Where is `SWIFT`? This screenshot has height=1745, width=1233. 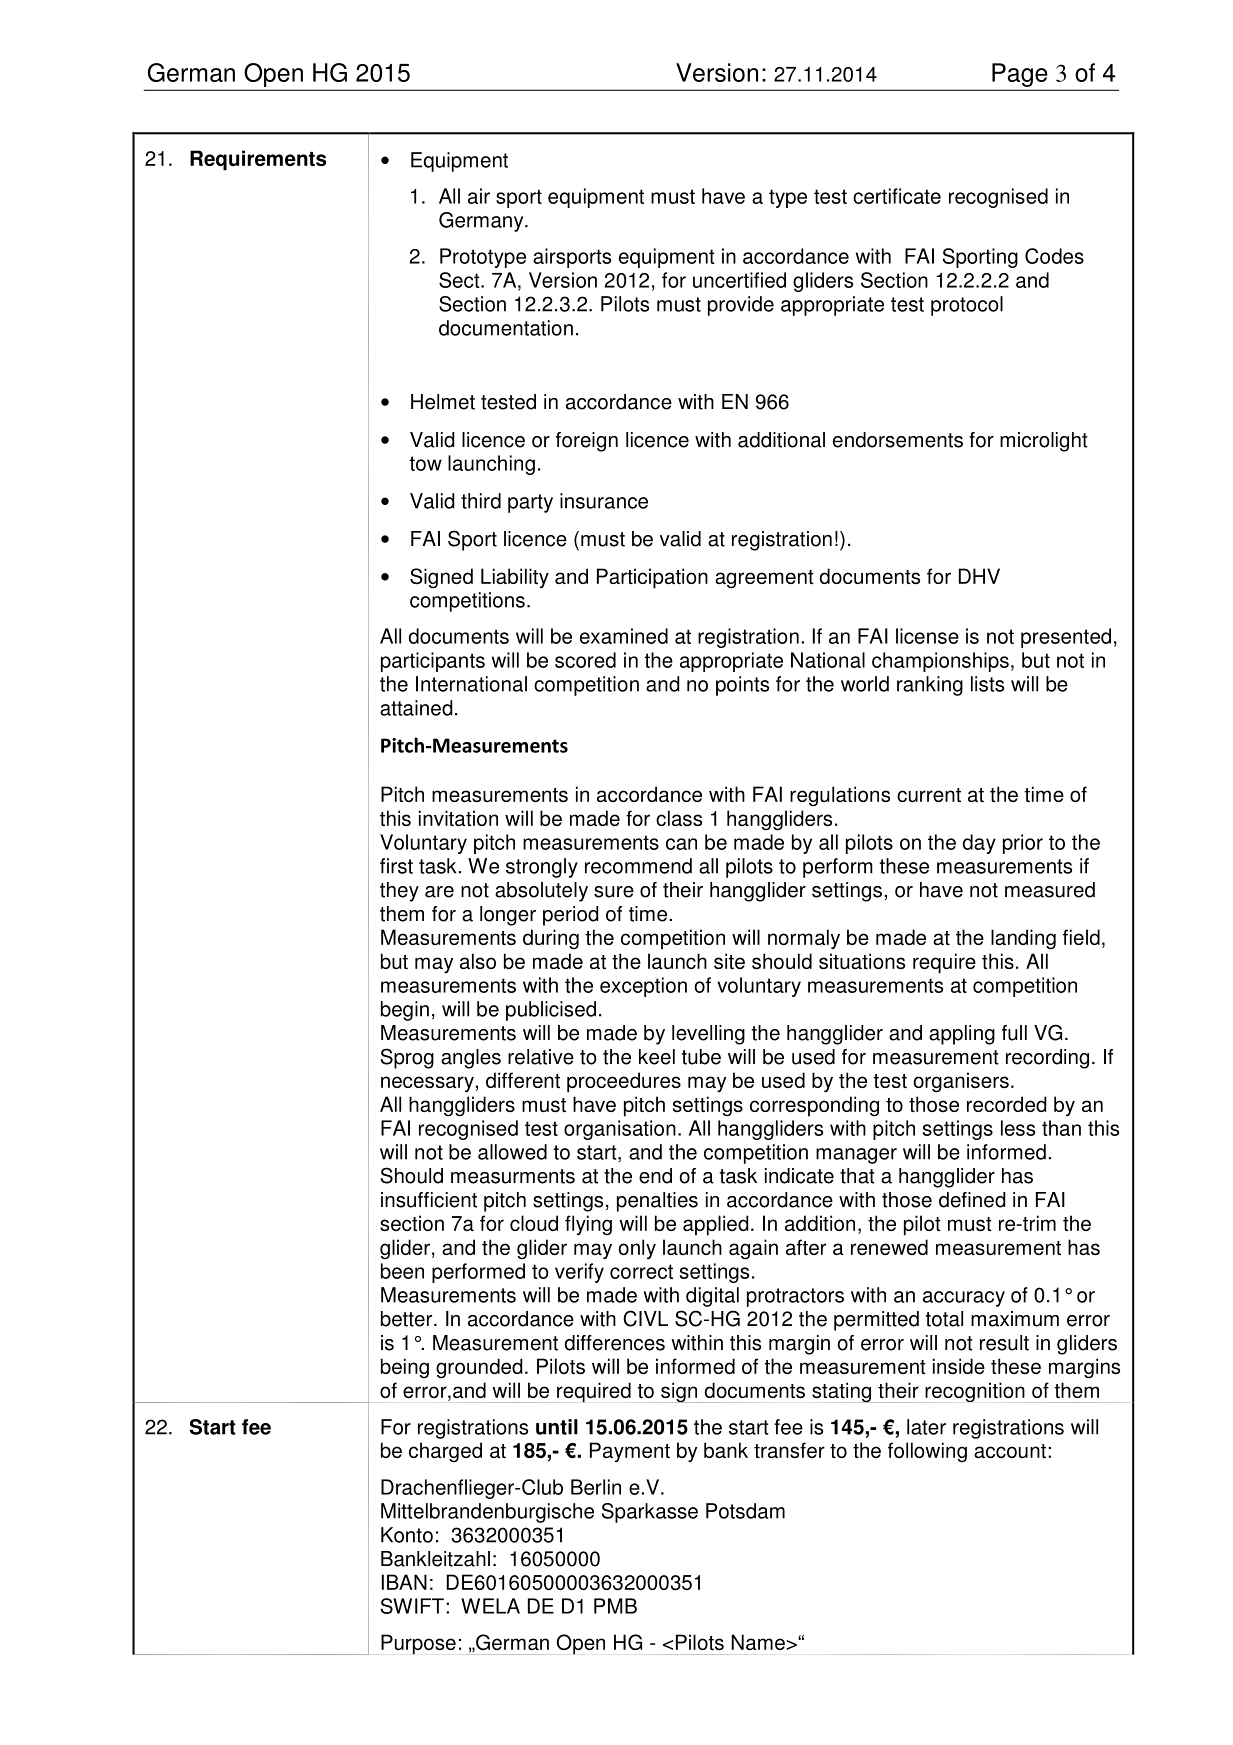
SWIFT is located at coordinates (412, 1606).
